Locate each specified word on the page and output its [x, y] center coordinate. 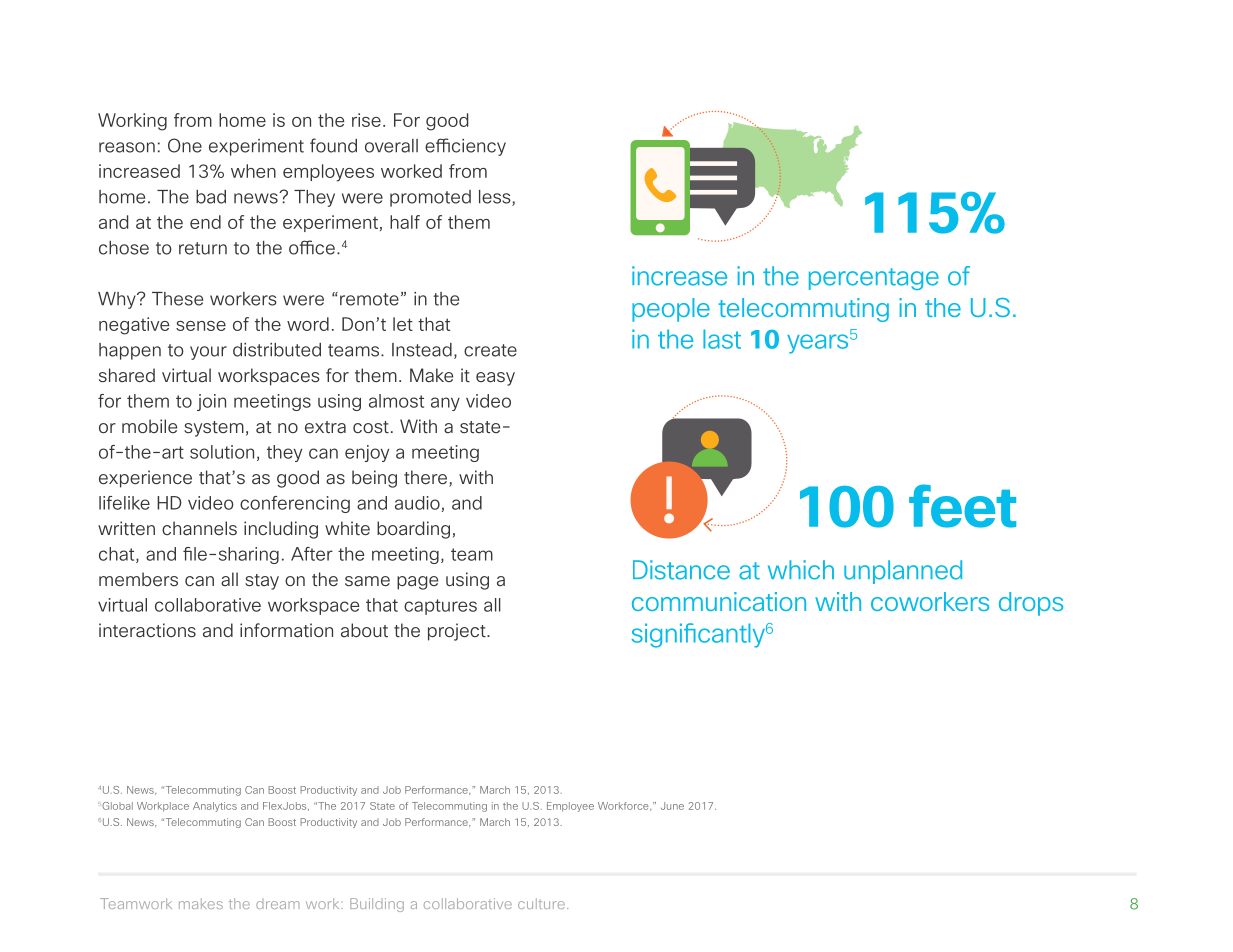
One [185, 145]
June [672, 806]
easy [495, 379]
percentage [874, 279]
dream [278, 905]
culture [541, 903]
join [211, 402]
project [458, 632]
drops [1031, 604]
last [722, 339]
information [286, 630]
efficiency [465, 147]
